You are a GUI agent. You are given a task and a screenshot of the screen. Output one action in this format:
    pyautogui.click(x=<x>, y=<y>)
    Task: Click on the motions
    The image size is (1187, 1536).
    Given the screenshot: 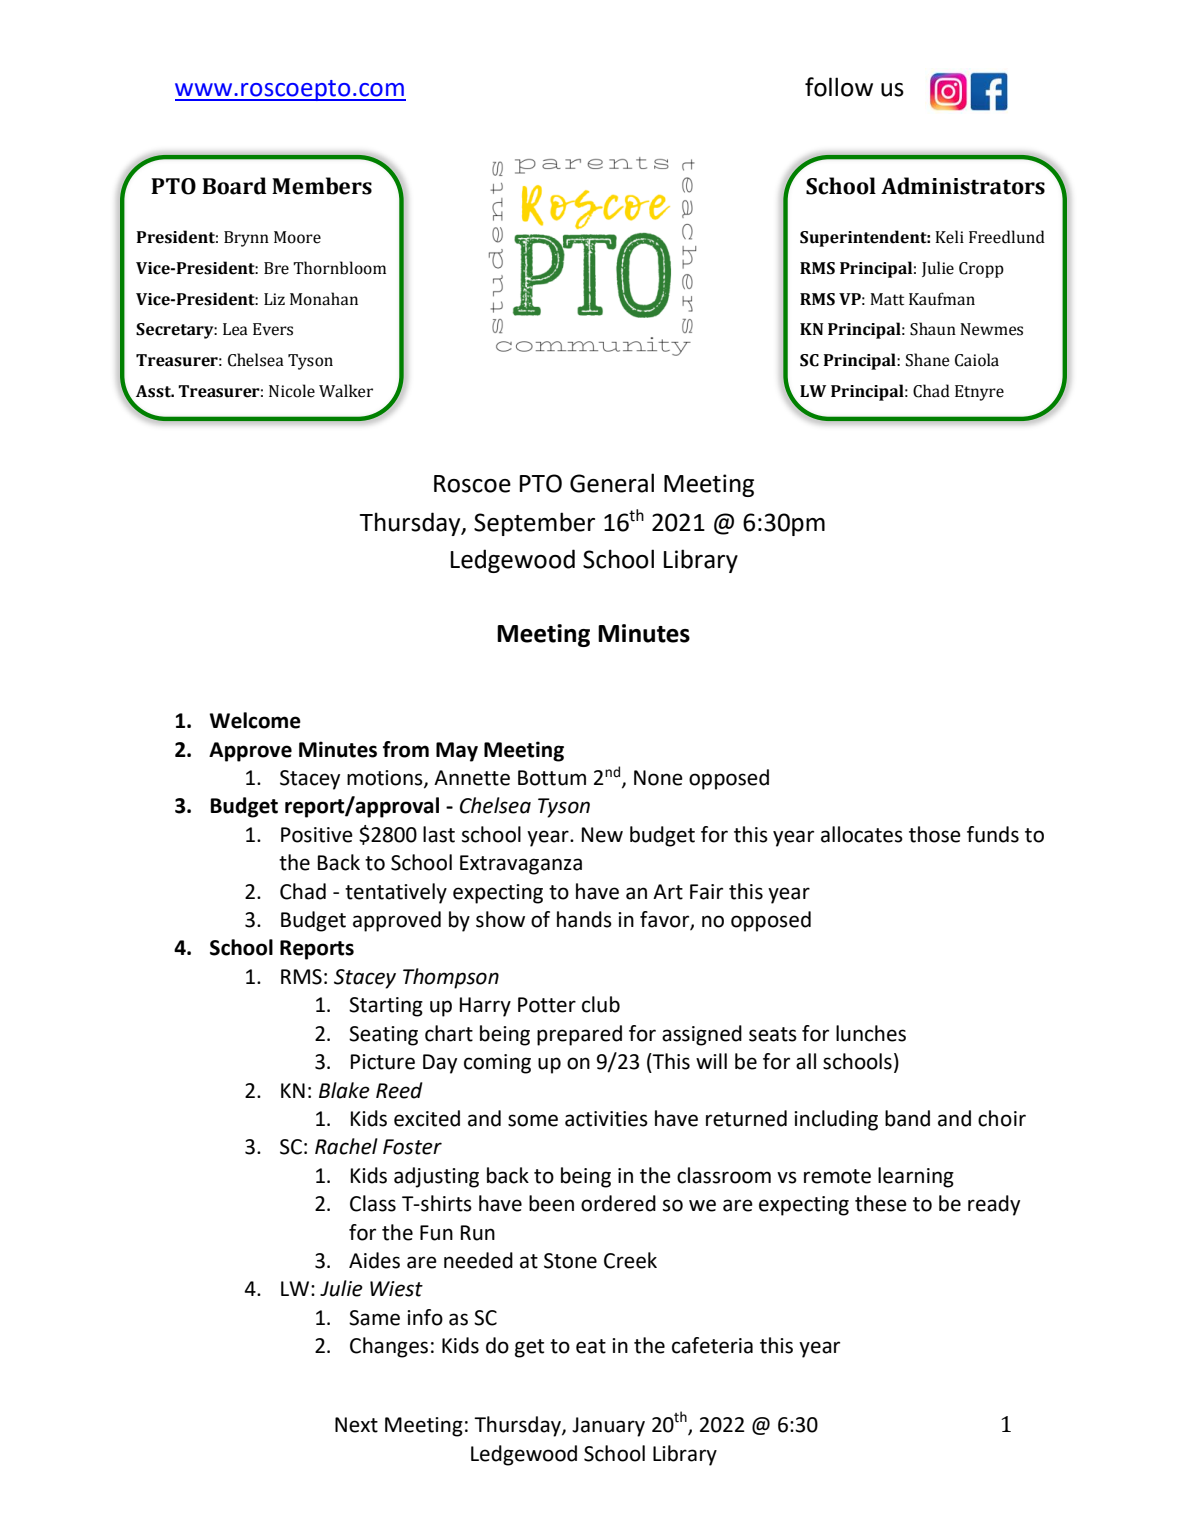 What is the action you would take?
    pyautogui.click(x=386, y=778)
